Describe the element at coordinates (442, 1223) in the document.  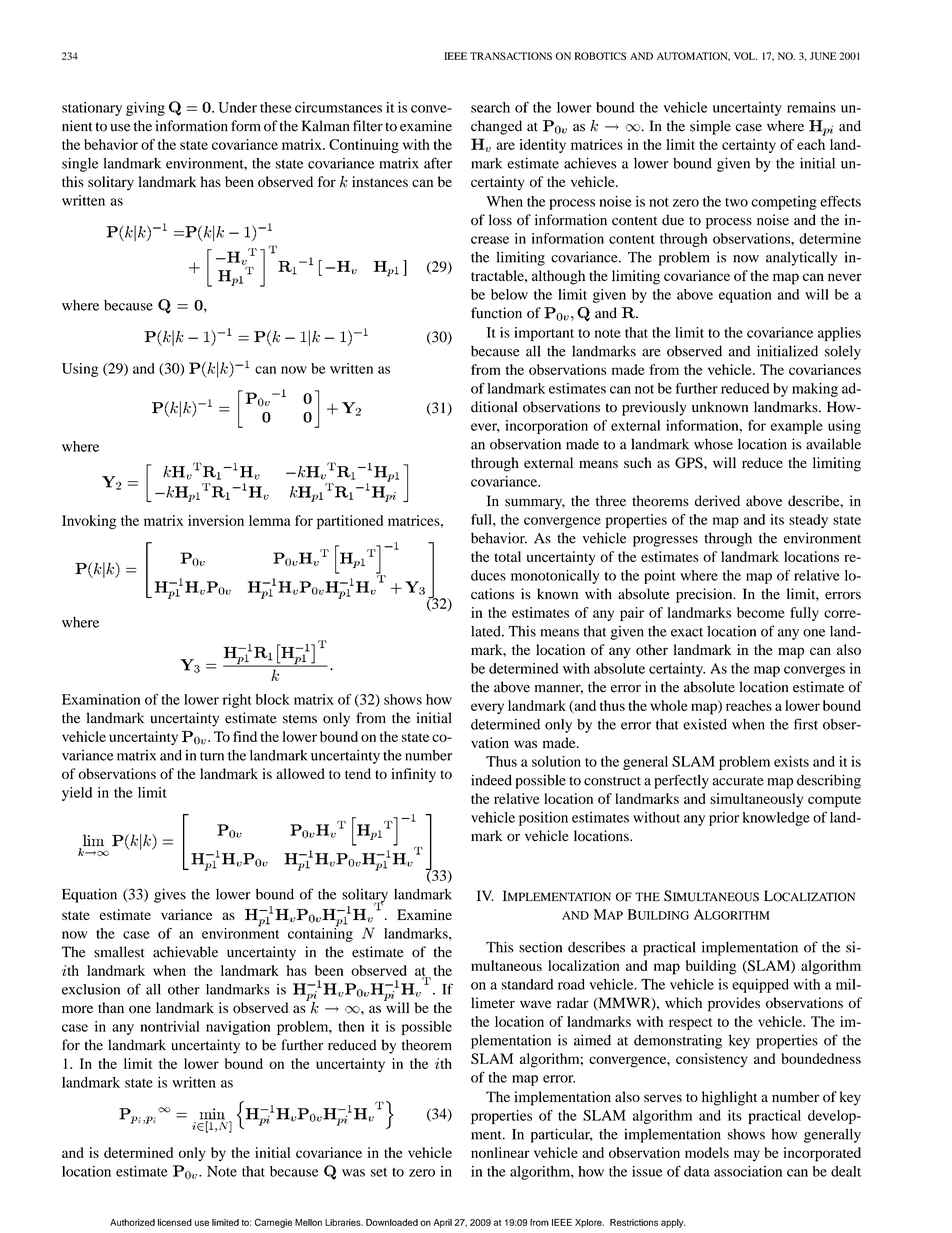
I see `April` at that location.
